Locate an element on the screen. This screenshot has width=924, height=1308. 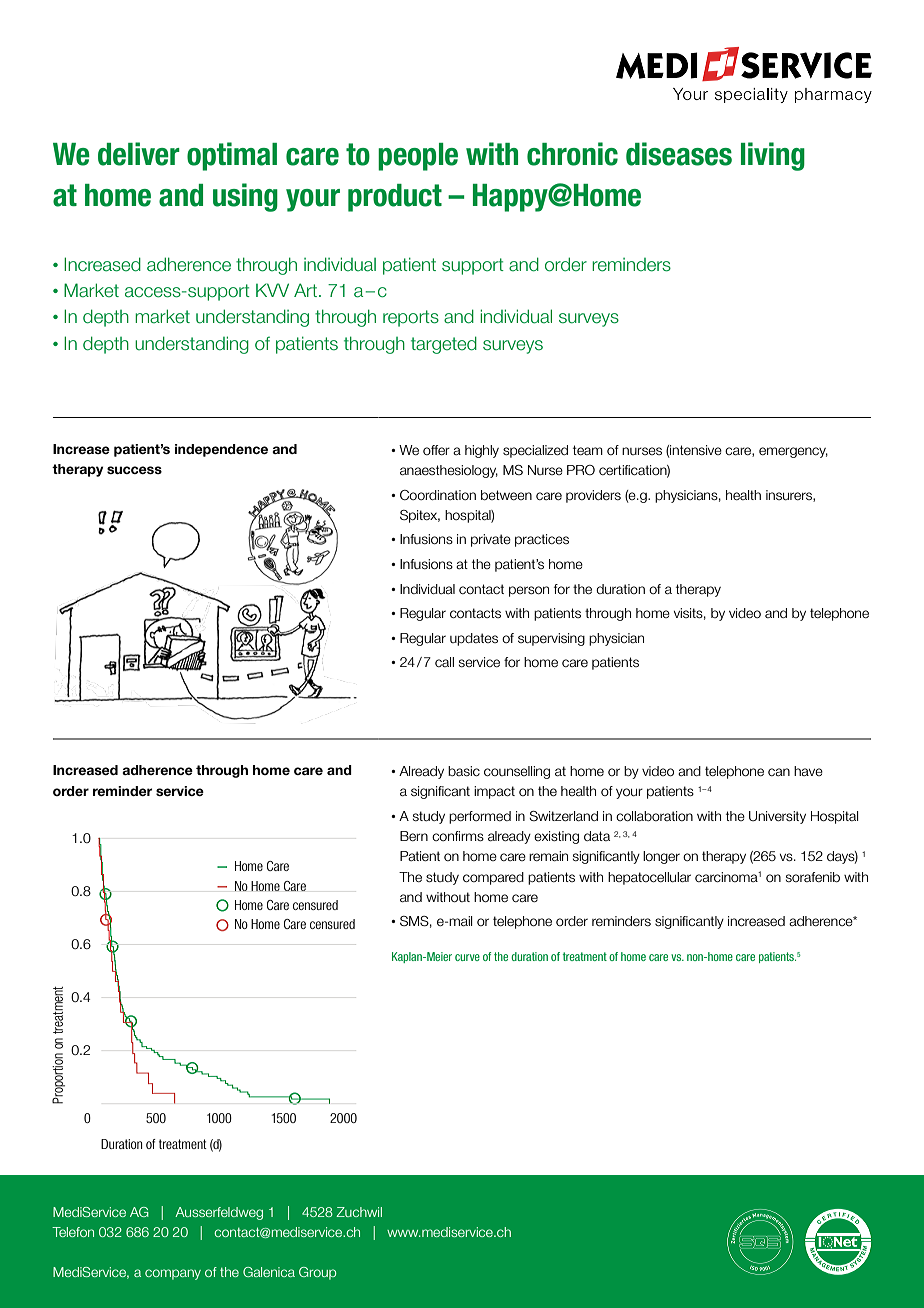
highly is located at coordinates (482, 451).
